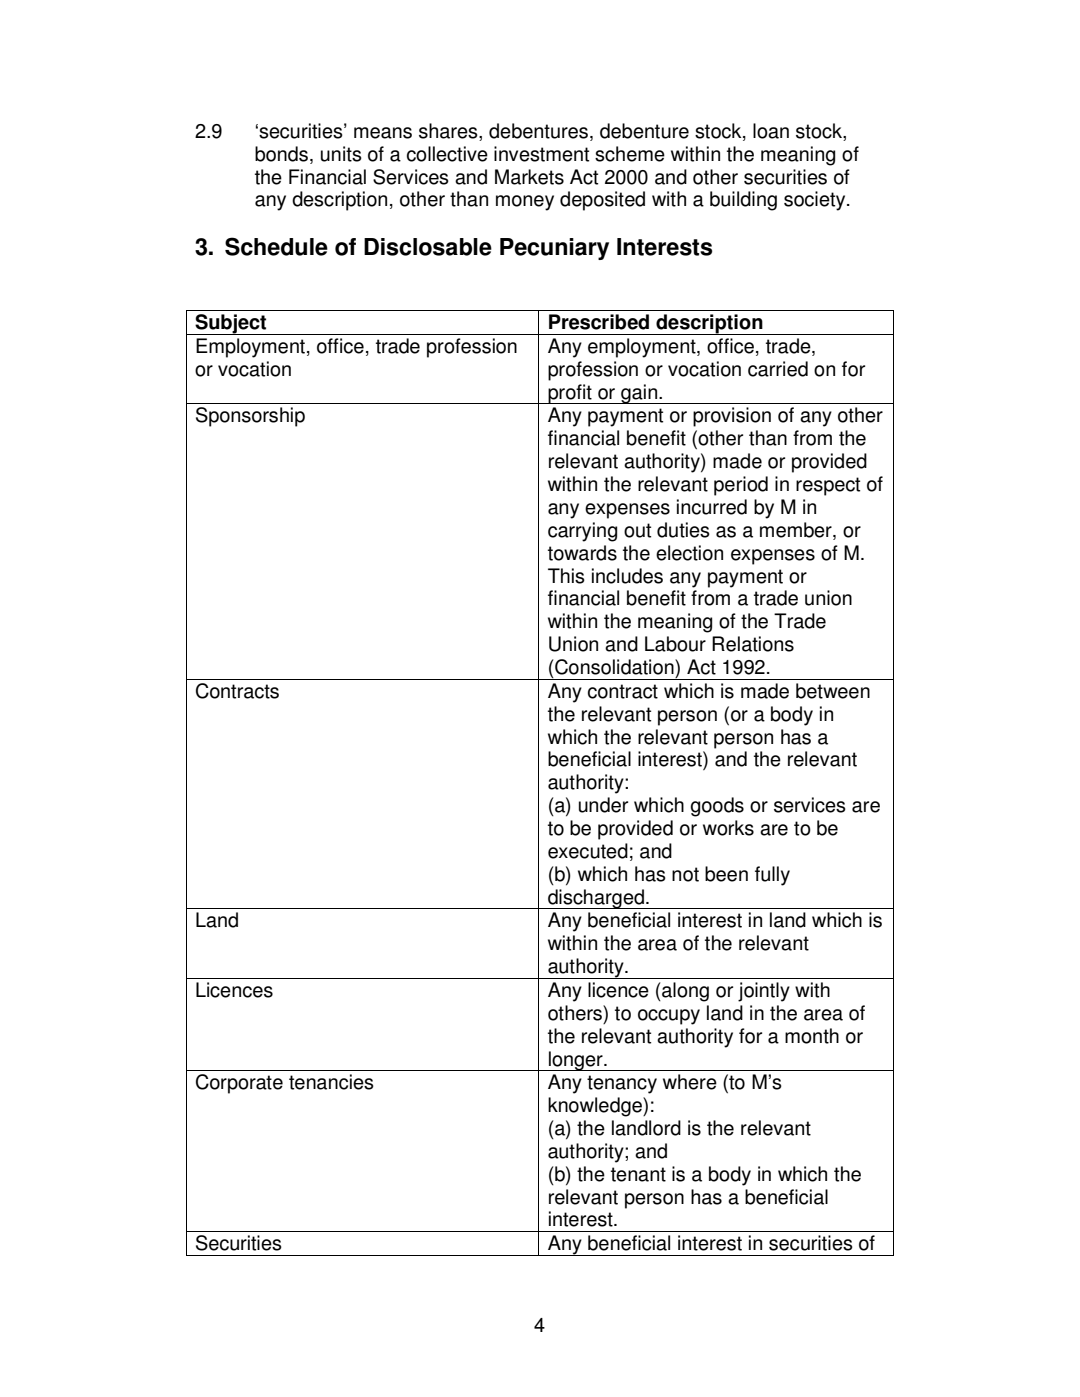 This screenshot has width=1080, height=1397. Describe the element at coordinates (570, 394) in the screenshot. I see `profit` at that location.
